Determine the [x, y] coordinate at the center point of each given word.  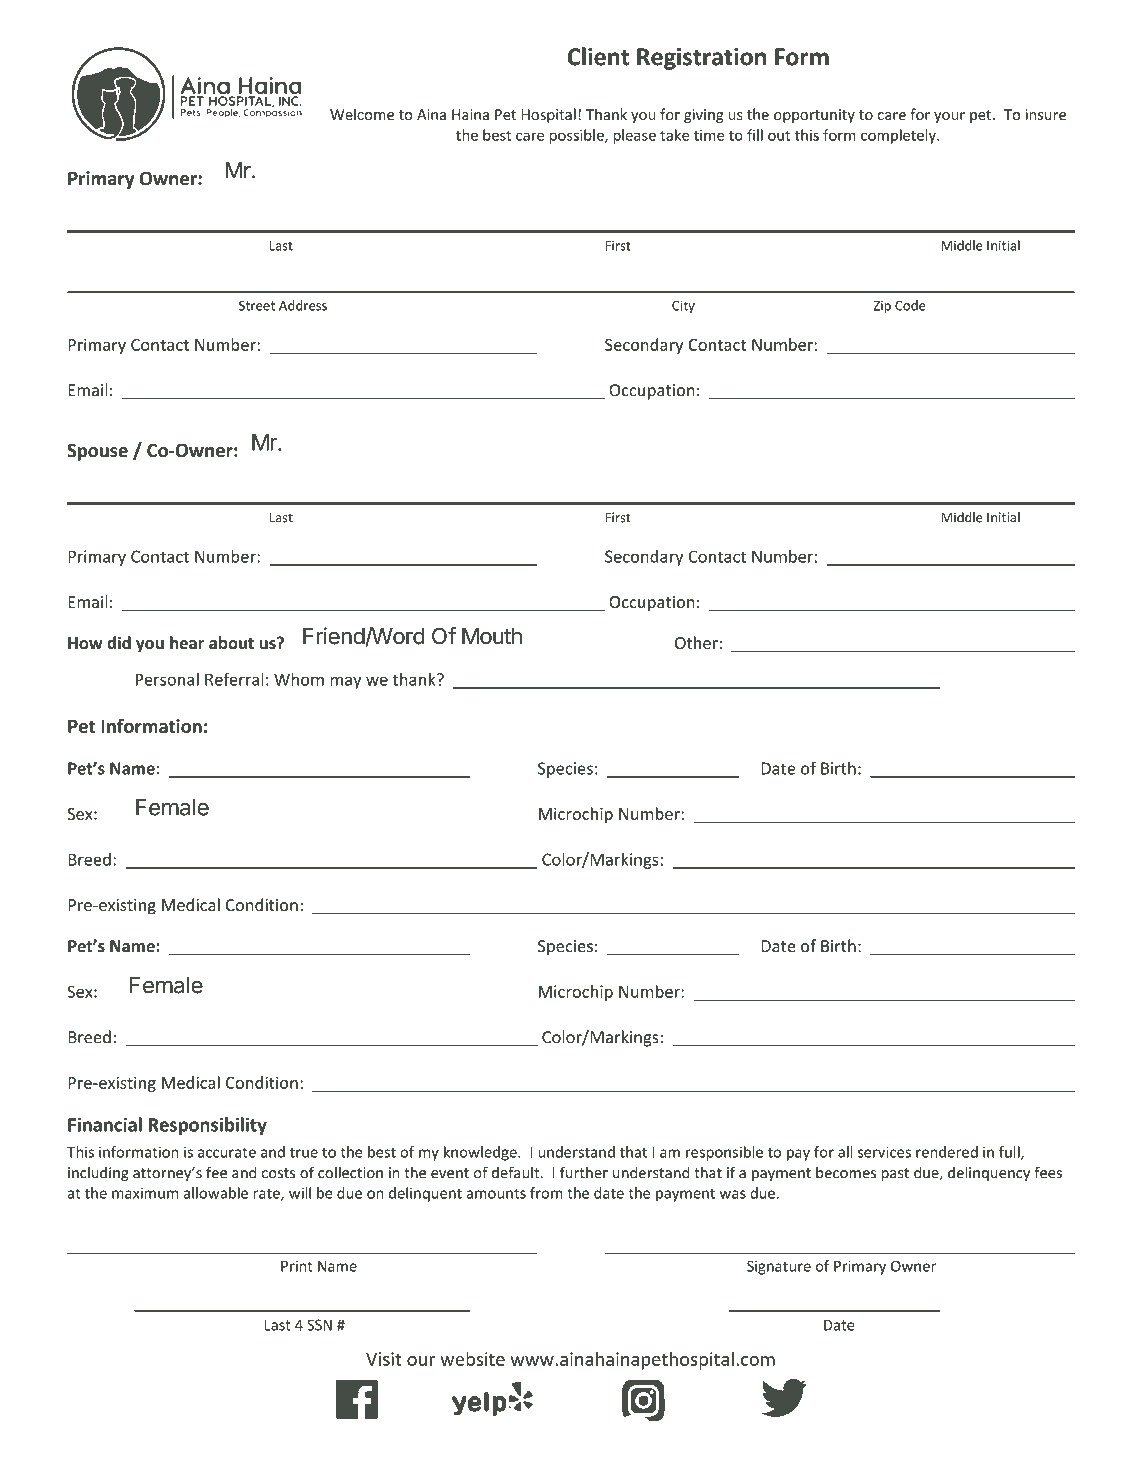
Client [598, 56]
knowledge [481, 1153]
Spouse [97, 452]
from [546, 1193]
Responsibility [207, 1126]
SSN [319, 1325]
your [949, 117]
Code [910, 305]
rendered [947, 1152]
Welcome [362, 114]
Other [696, 642]
